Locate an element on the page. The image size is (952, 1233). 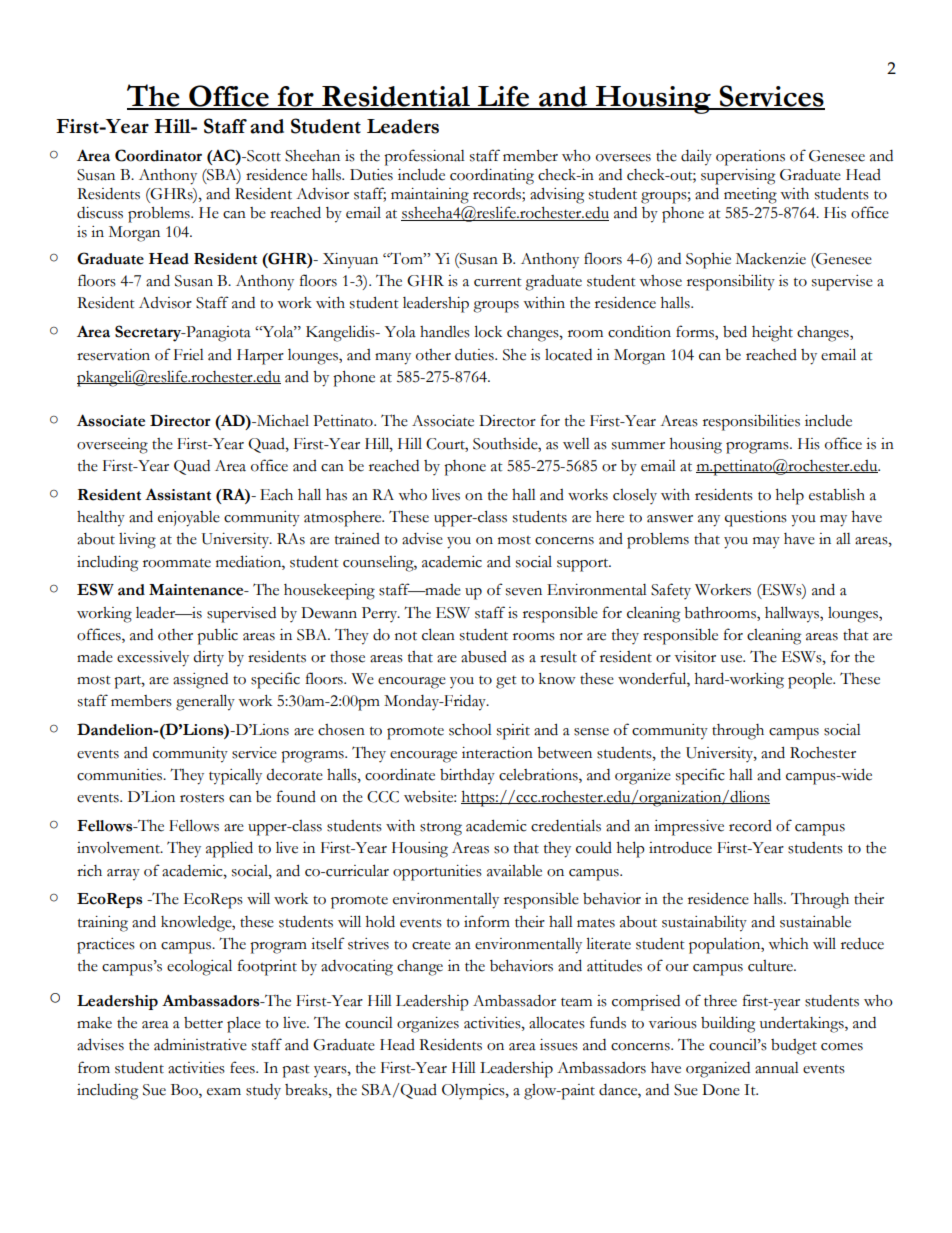
public is located at coordinates (217, 636).
